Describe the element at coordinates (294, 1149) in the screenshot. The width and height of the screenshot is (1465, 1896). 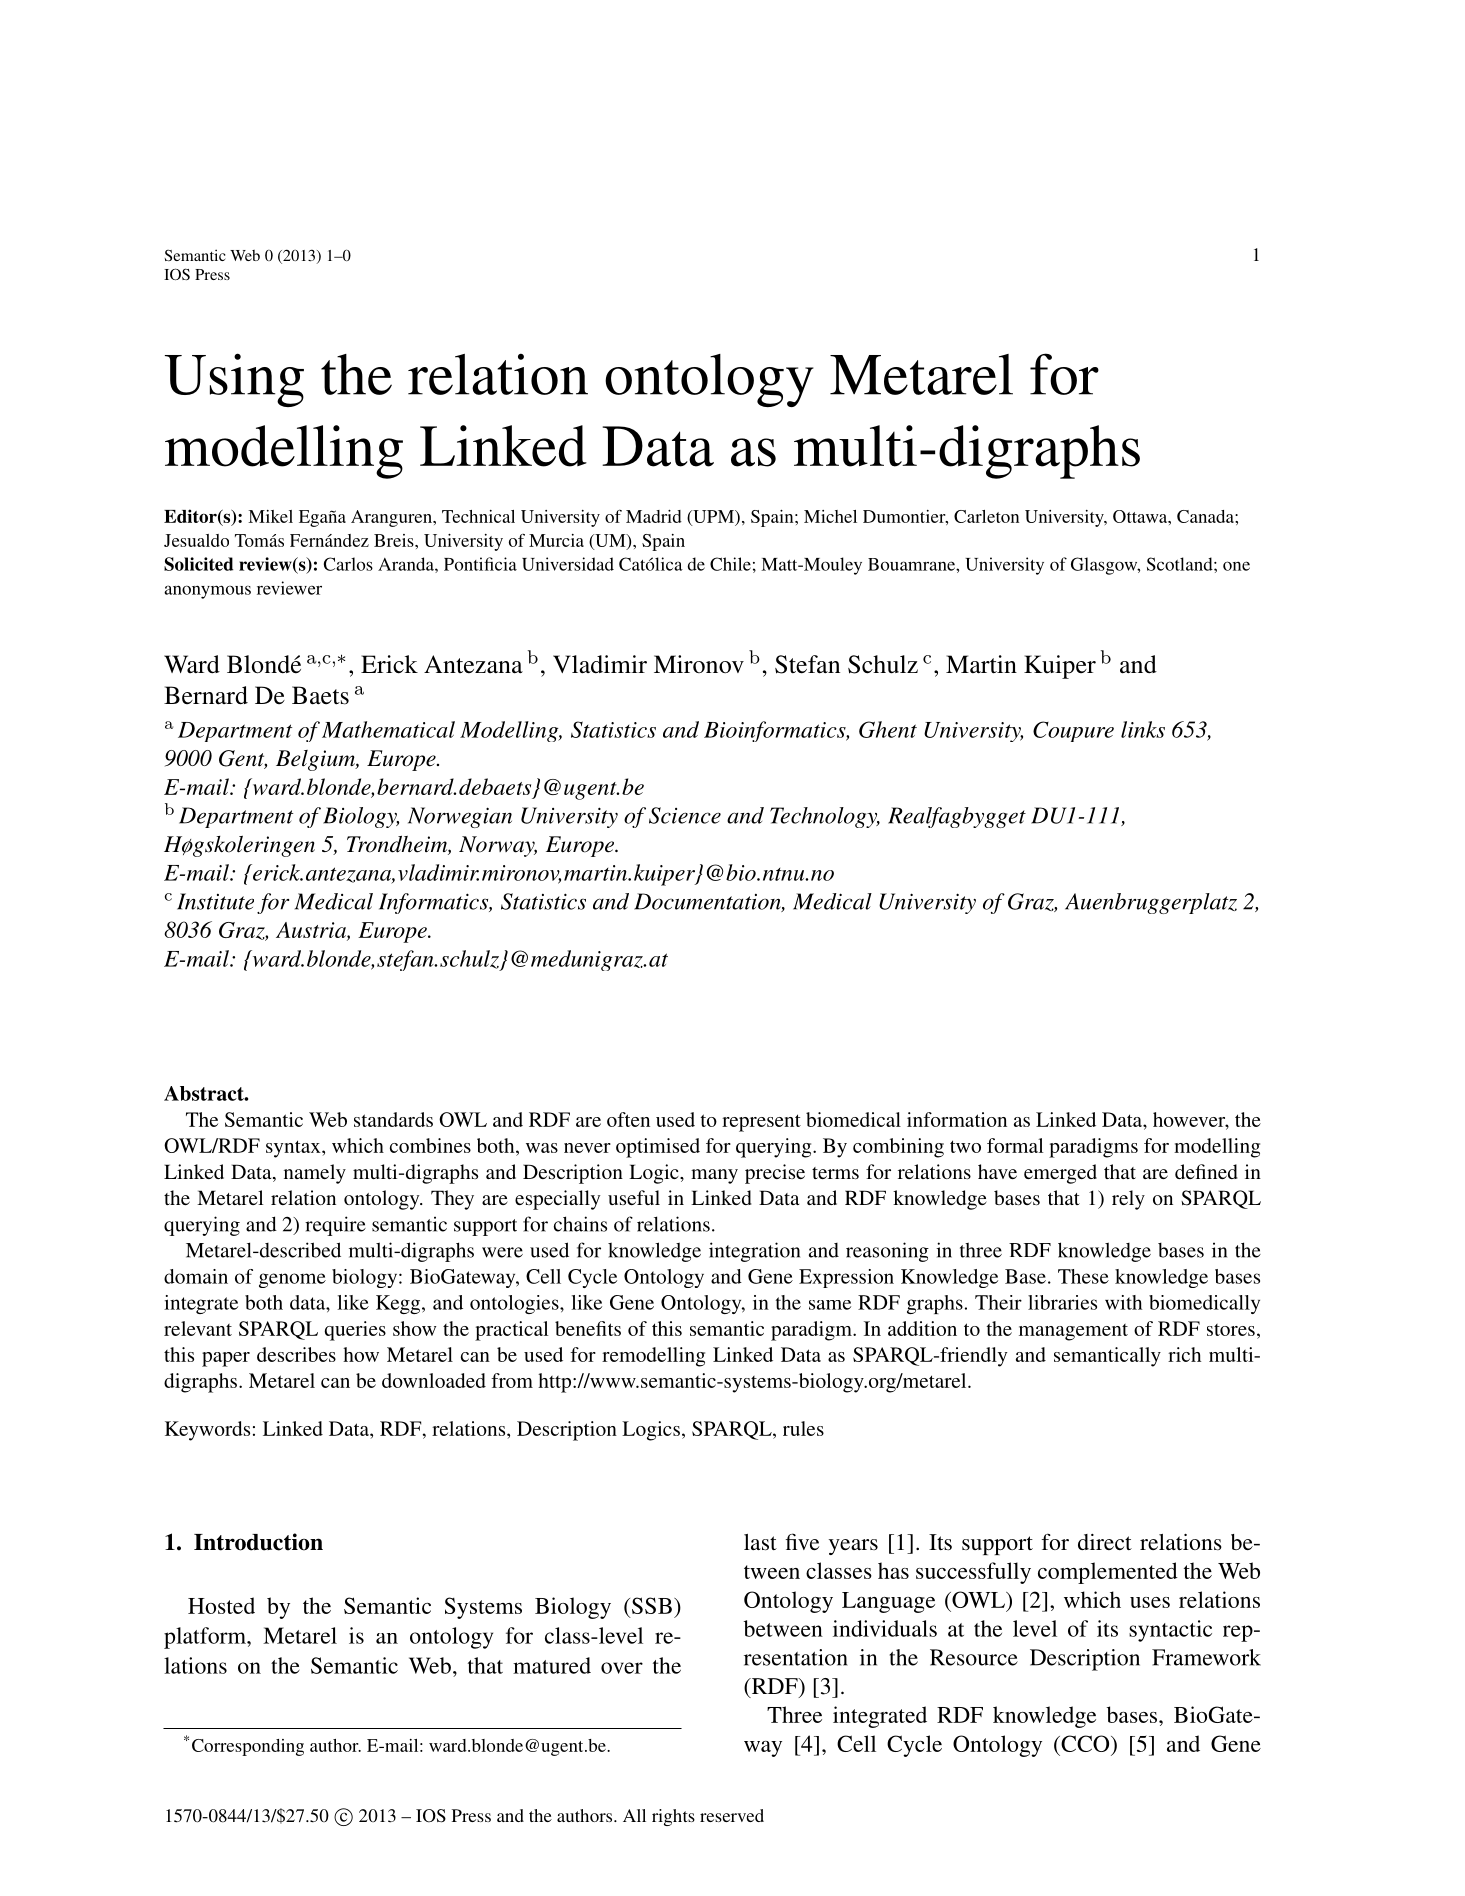
I see `syntax` at that location.
